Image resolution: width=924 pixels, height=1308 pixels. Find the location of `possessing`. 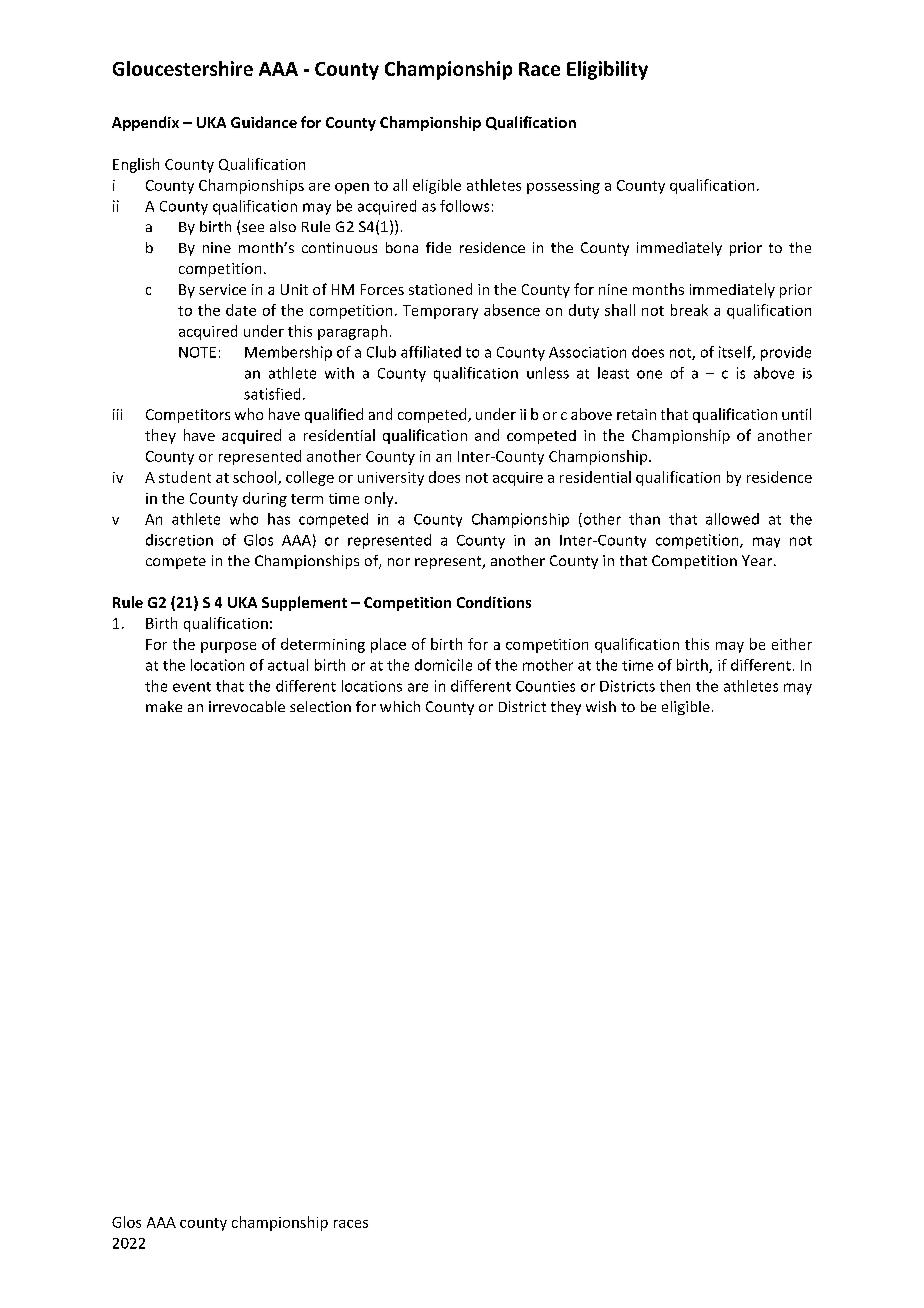

possessing is located at coordinates (563, 187).
